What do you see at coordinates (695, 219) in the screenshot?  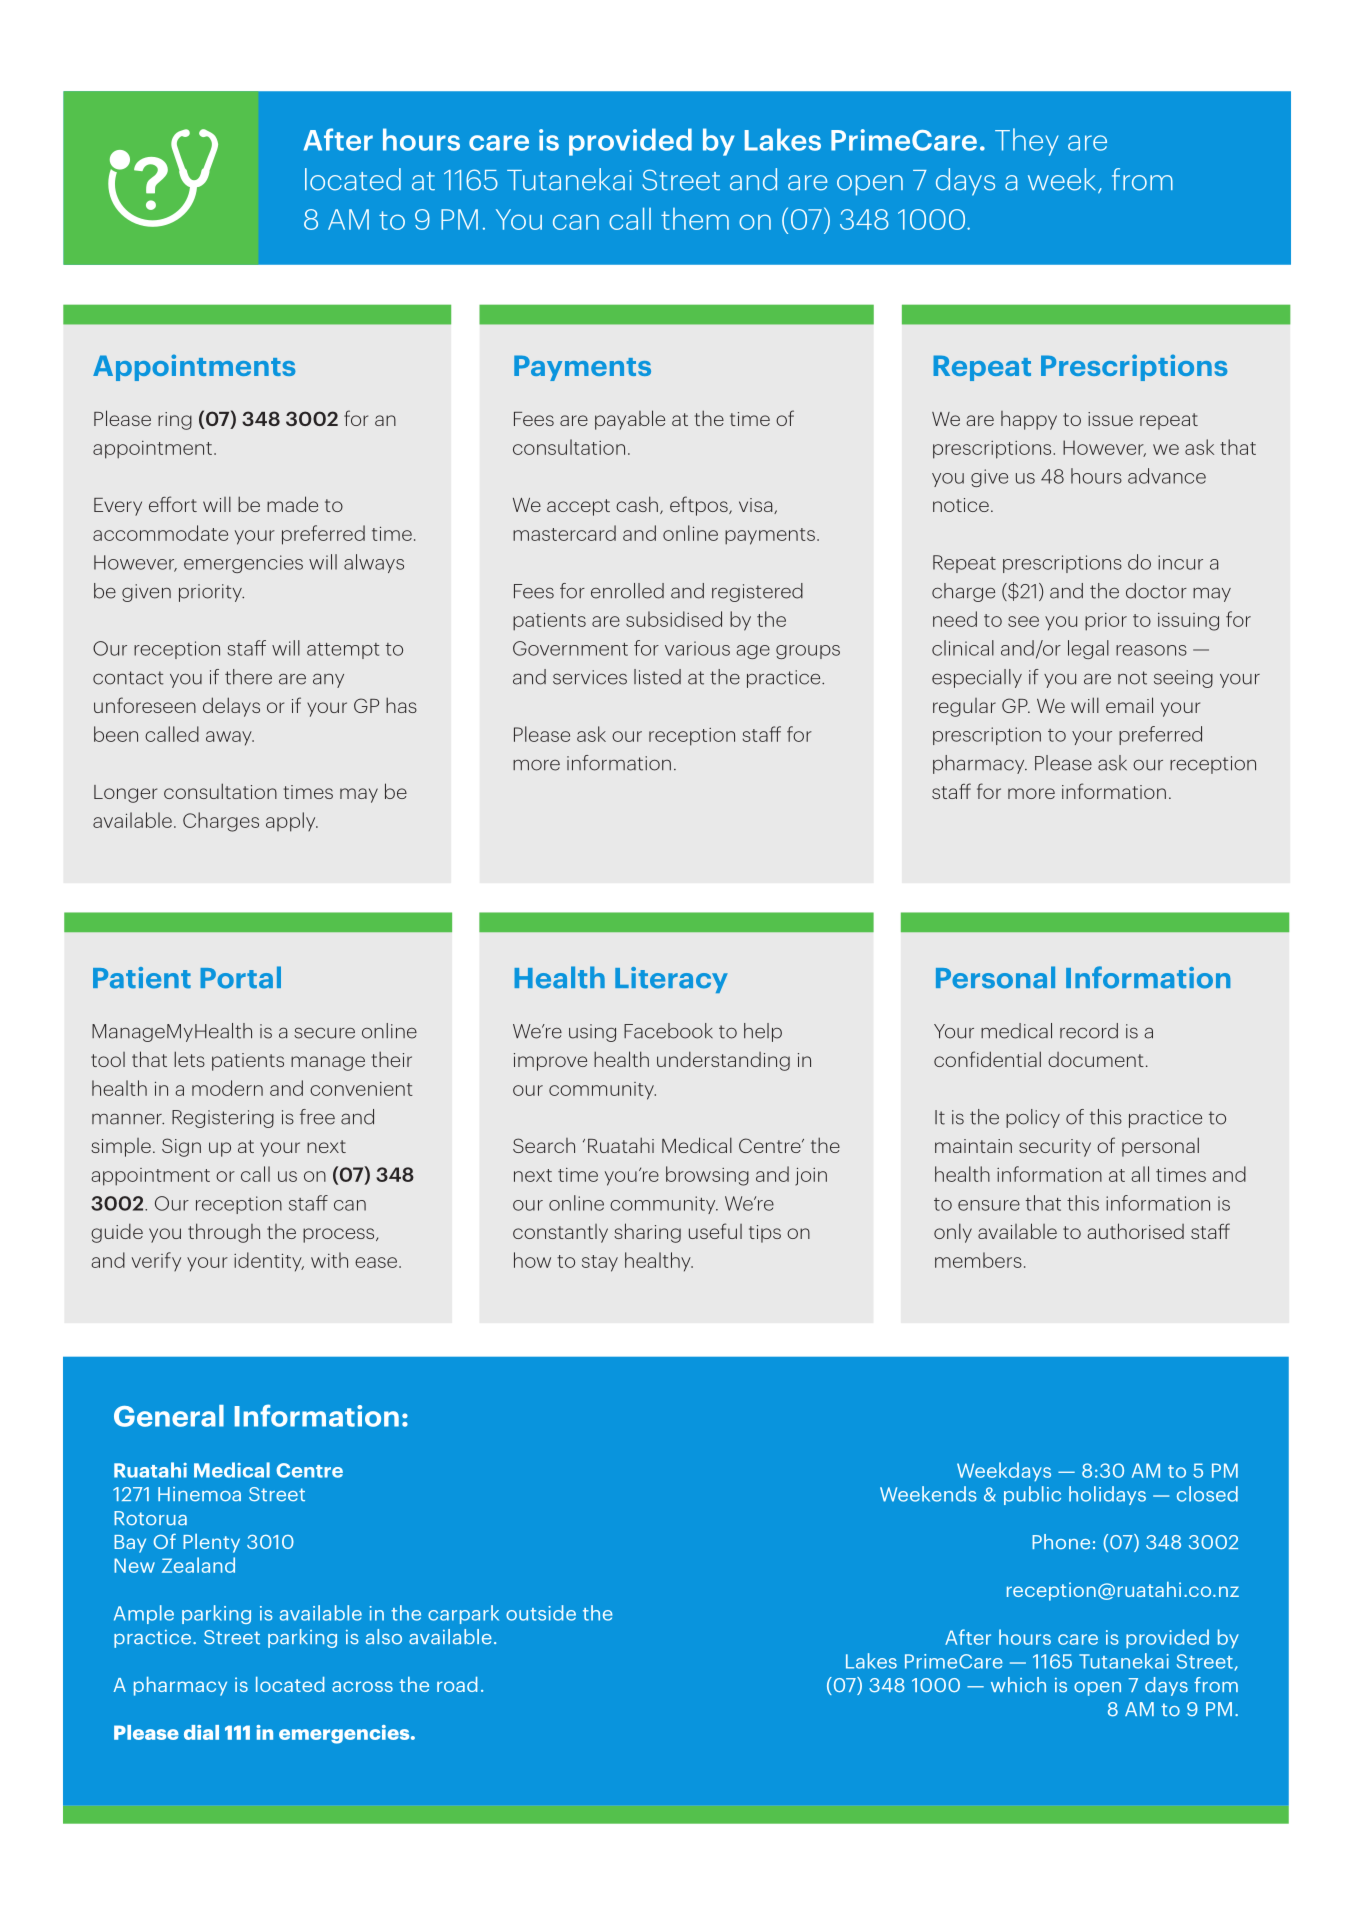 I see `them` at bounding box center [695, 219].
